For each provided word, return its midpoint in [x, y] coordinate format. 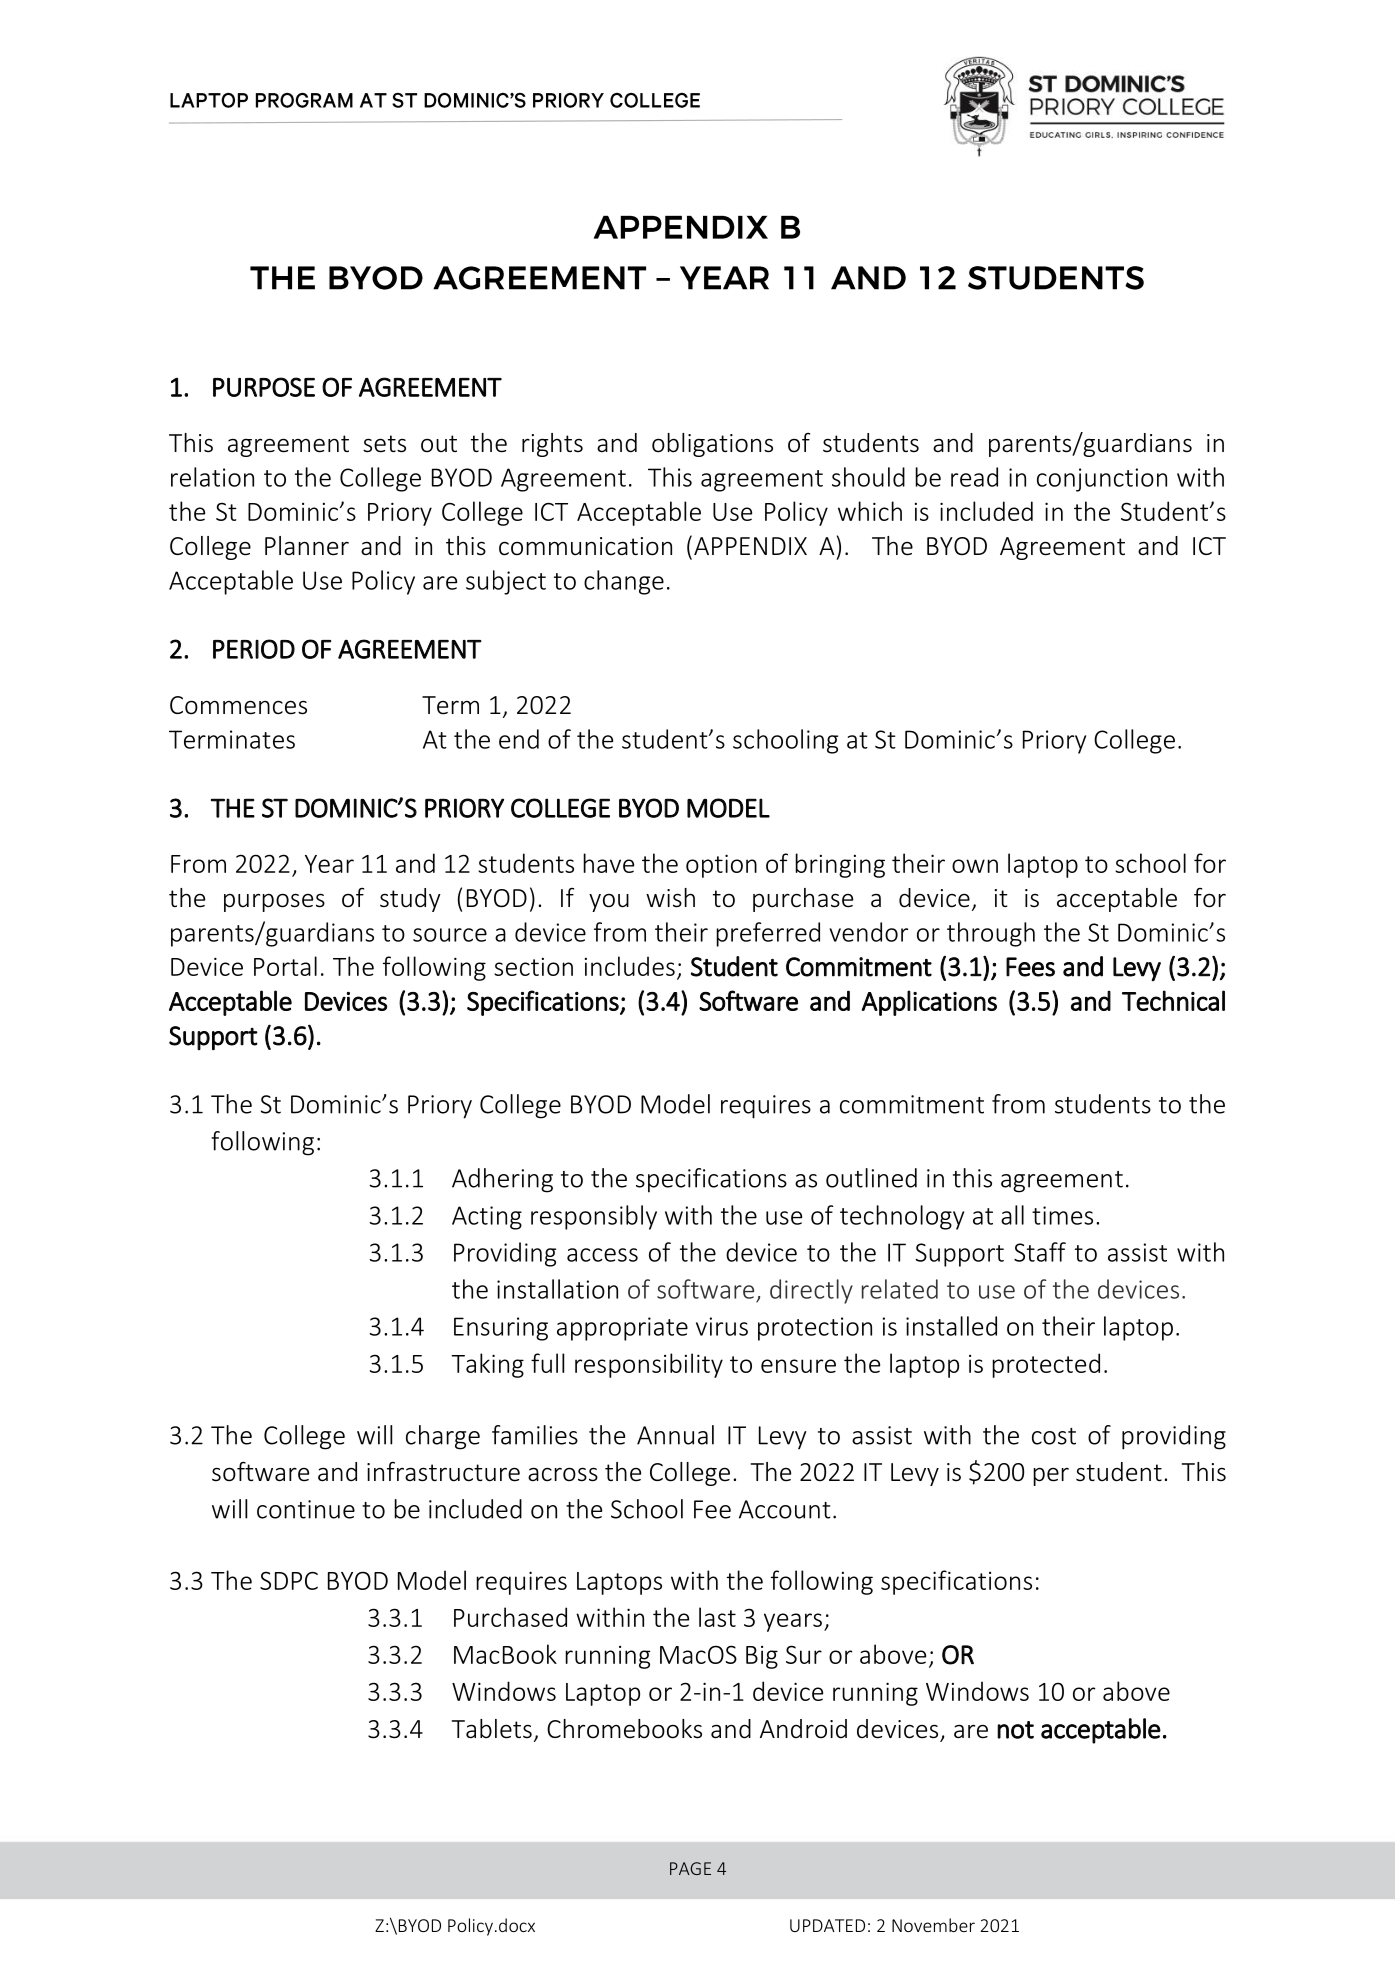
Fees [1030, 967]
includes [630, 966]
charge [443, 1437]
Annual [675, 1435]
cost [1054, 1436]
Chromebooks [624, 1729]
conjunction [1102, 480]
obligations [712, 445]
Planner [307, 546]
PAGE [690, 1868]
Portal [285, 966]
